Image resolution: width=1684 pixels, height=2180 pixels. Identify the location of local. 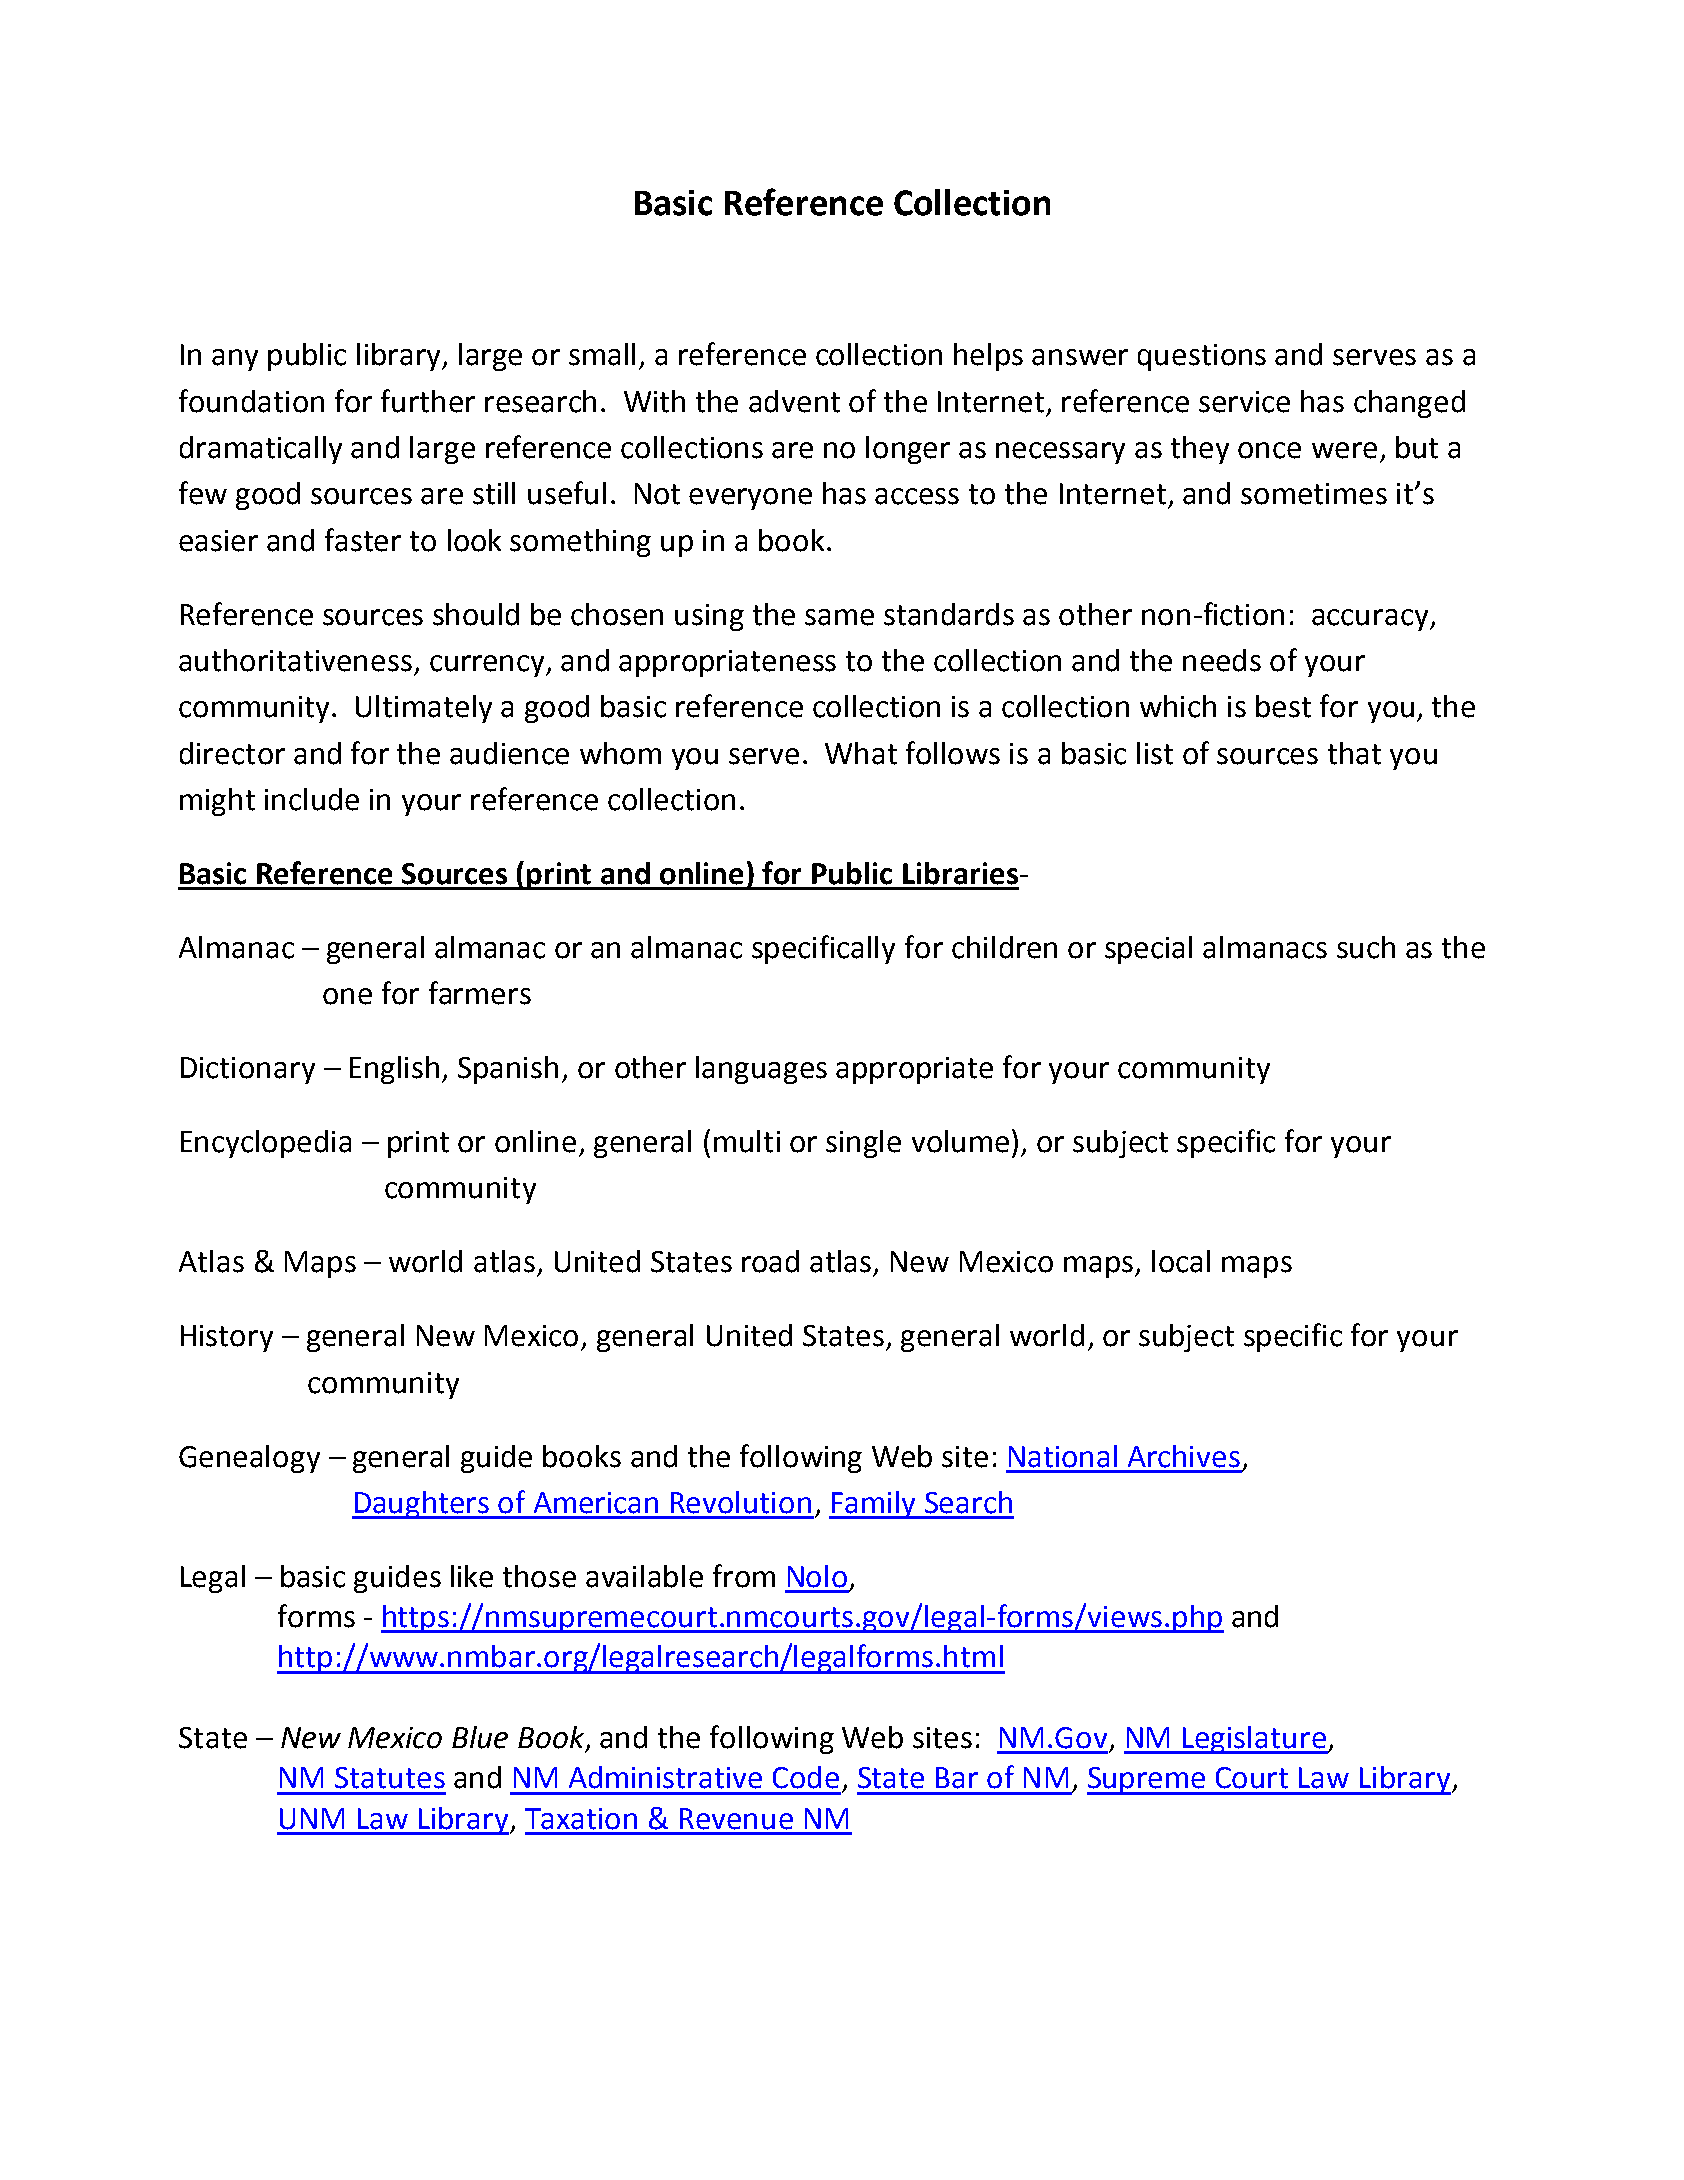
(1181, 1261).
